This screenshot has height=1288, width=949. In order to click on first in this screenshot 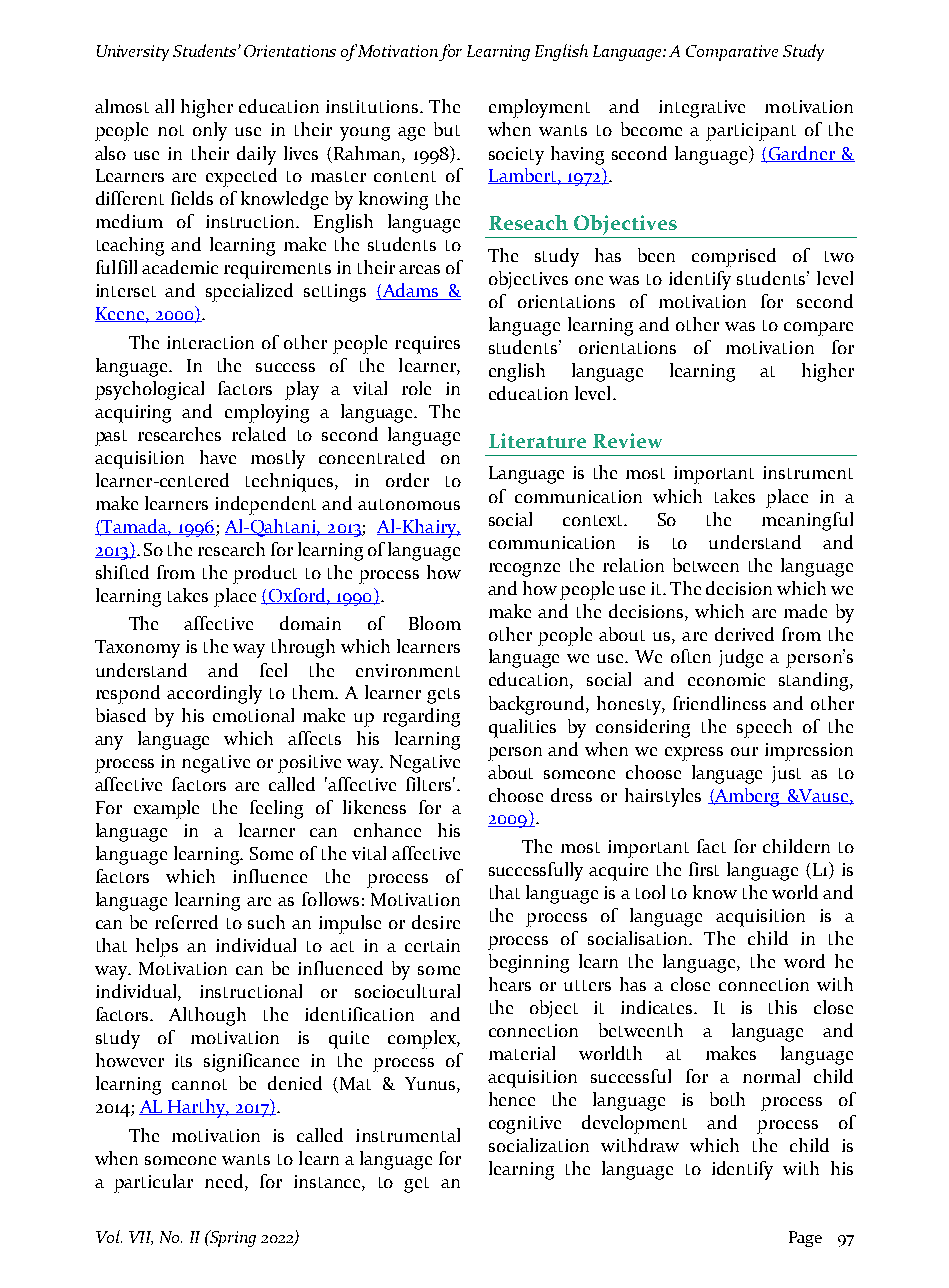, I will do `click(704, 869)`.
